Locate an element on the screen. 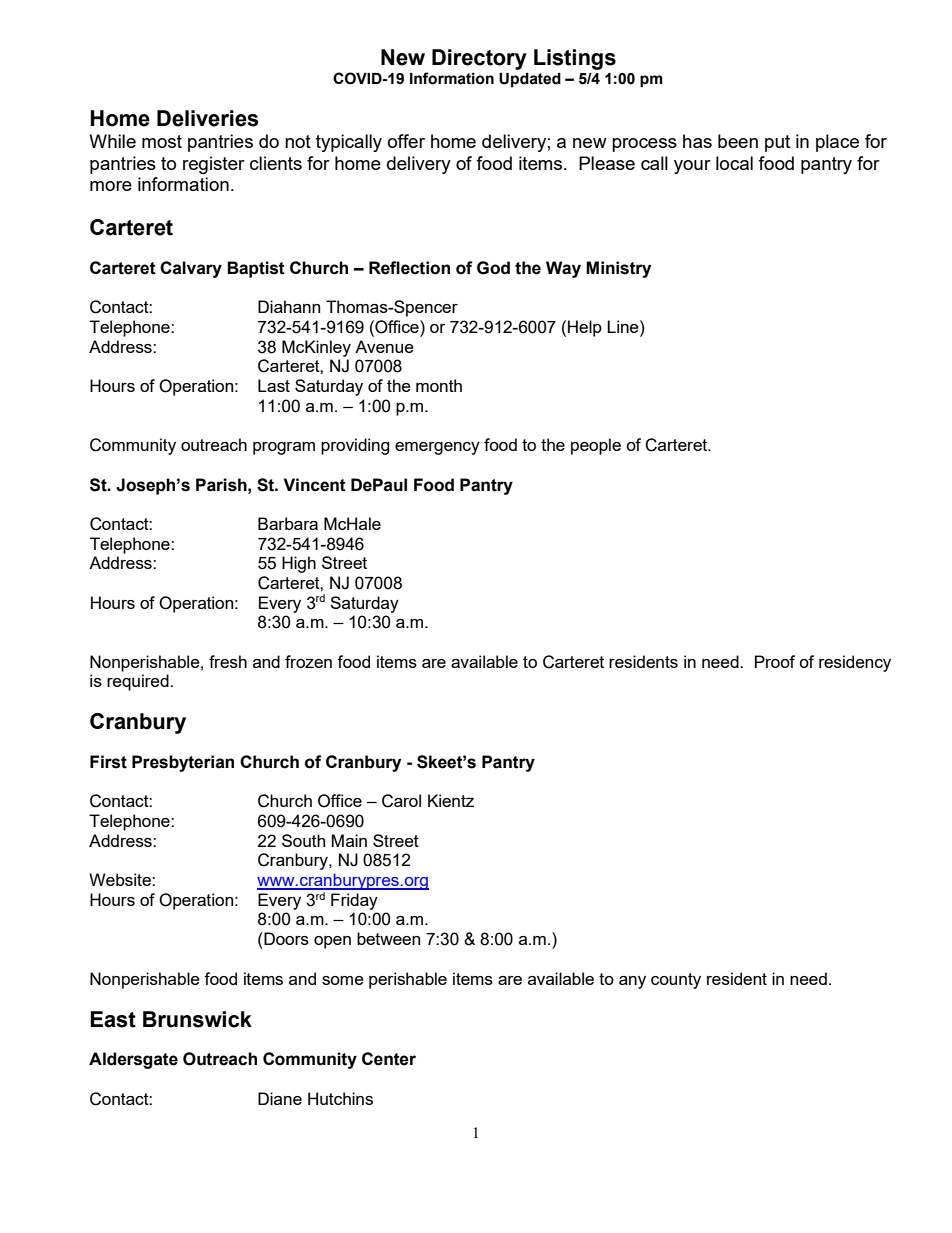 This screenshot has height=1233, width=952. Presbyterian is located at coordinates (183, 763).
